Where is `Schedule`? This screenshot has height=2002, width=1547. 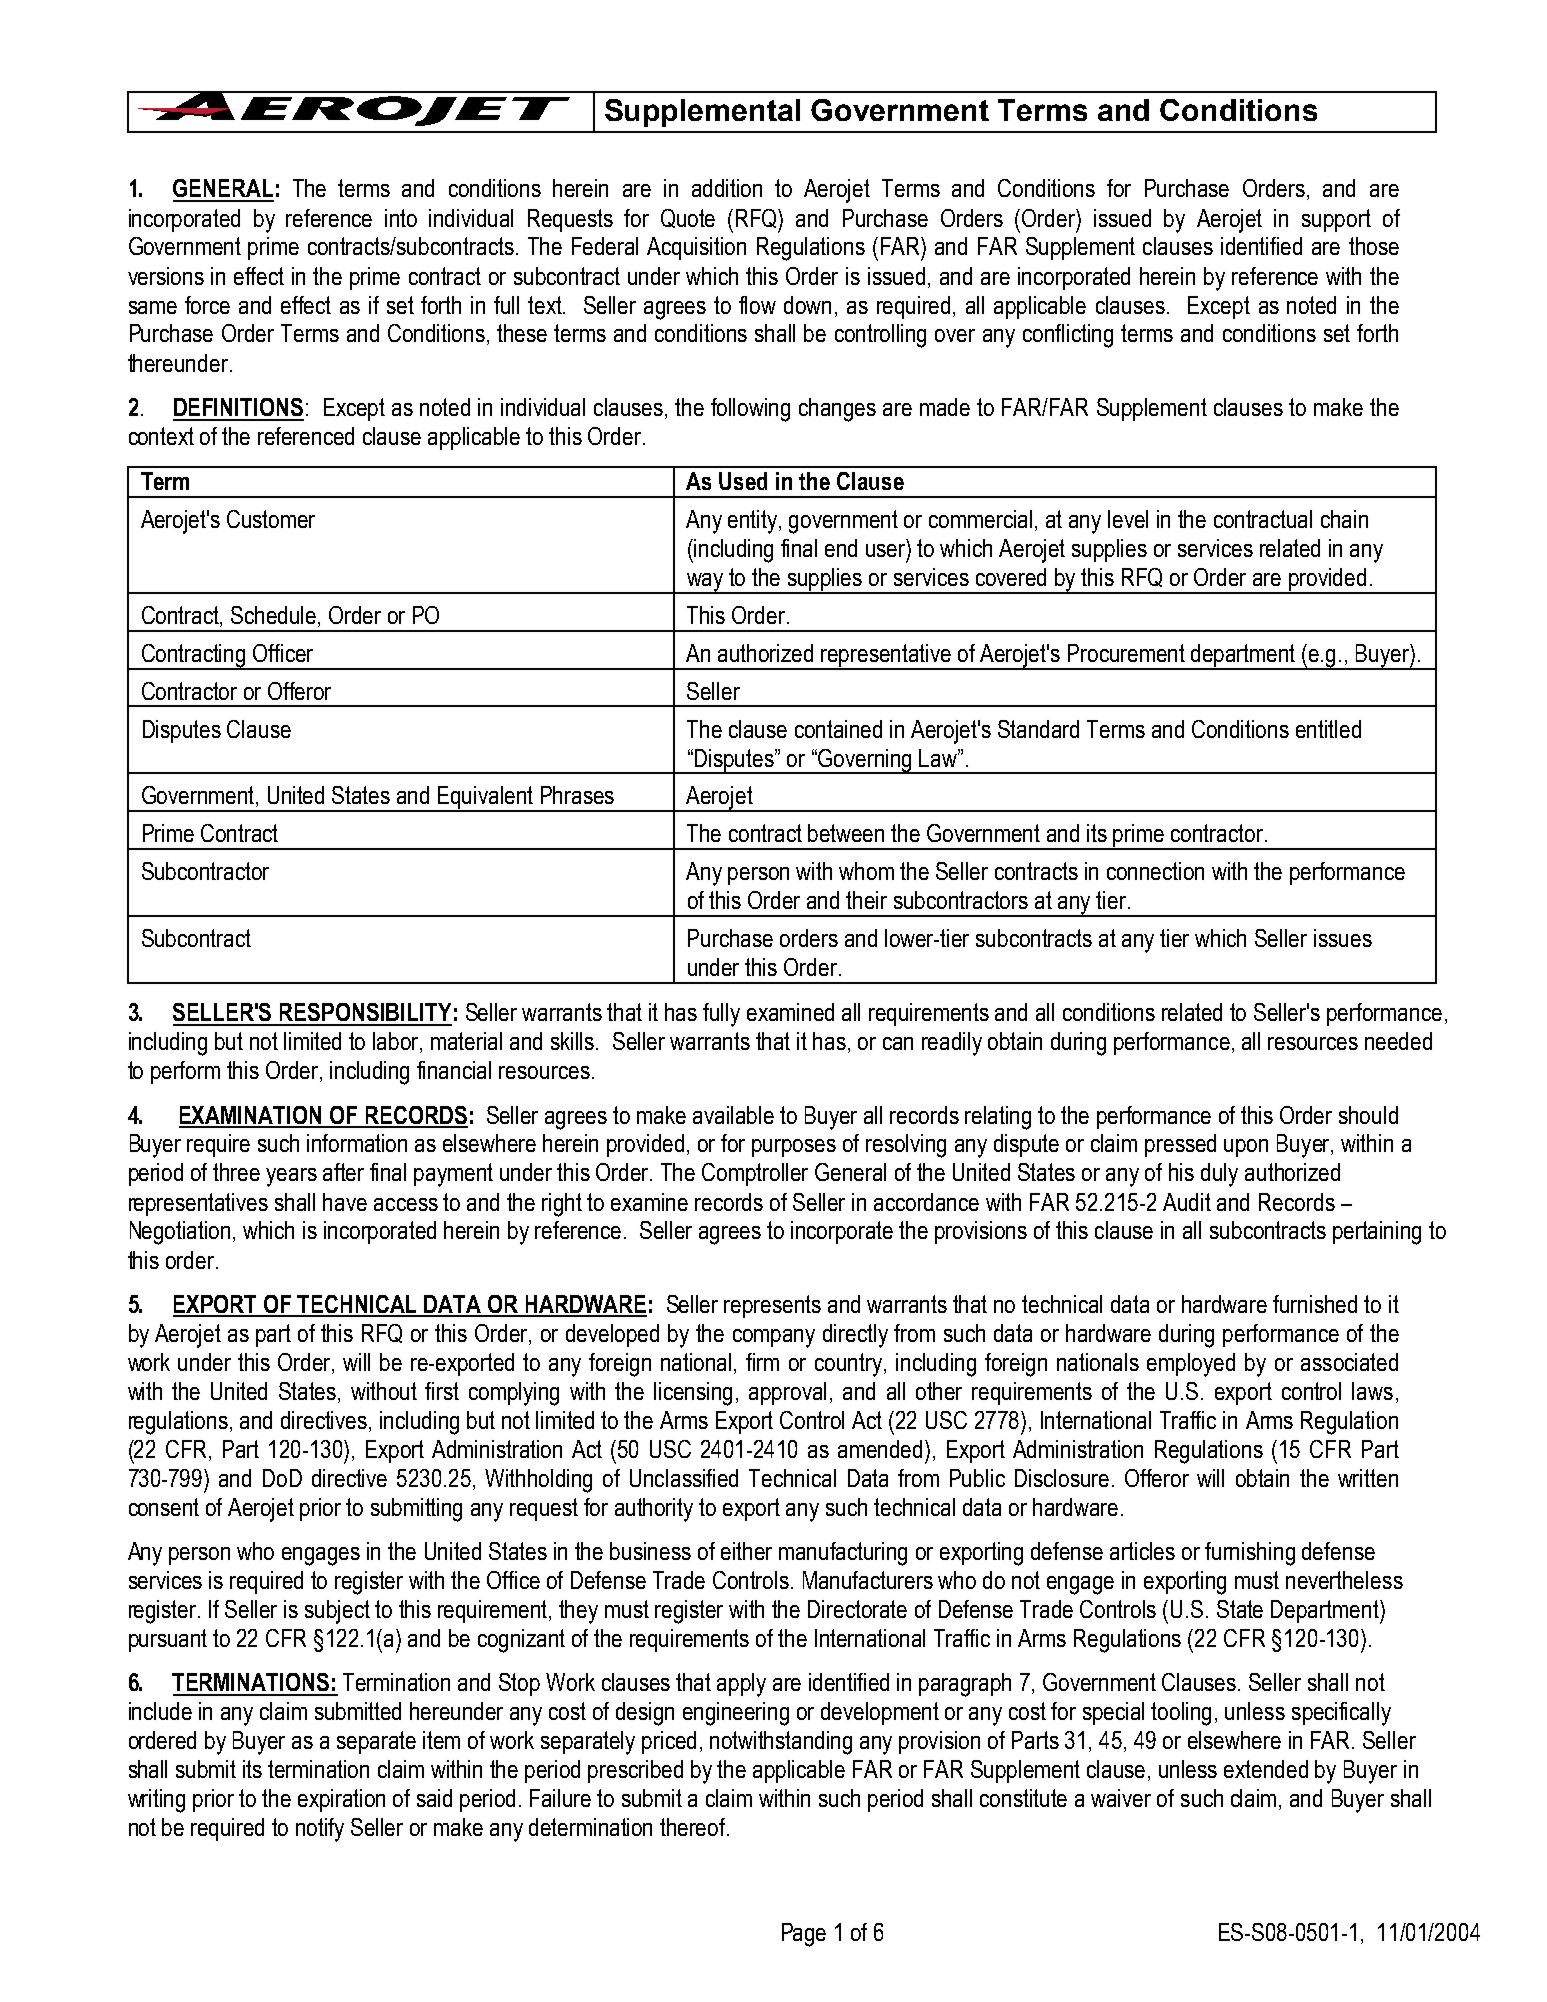
Schedule is located at coordinates (275, 616).
